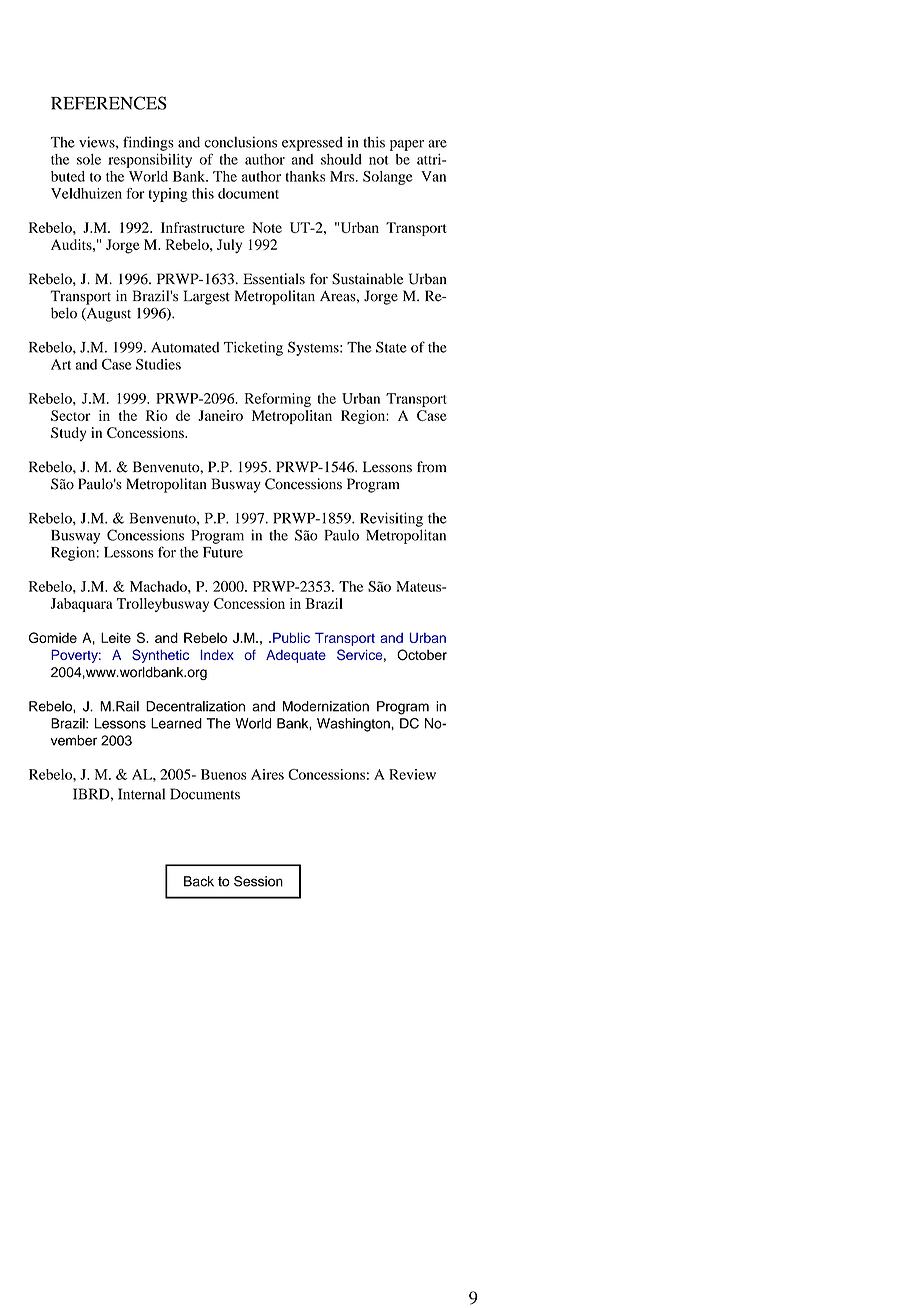  I want to click on paper, so click(407, 145).
